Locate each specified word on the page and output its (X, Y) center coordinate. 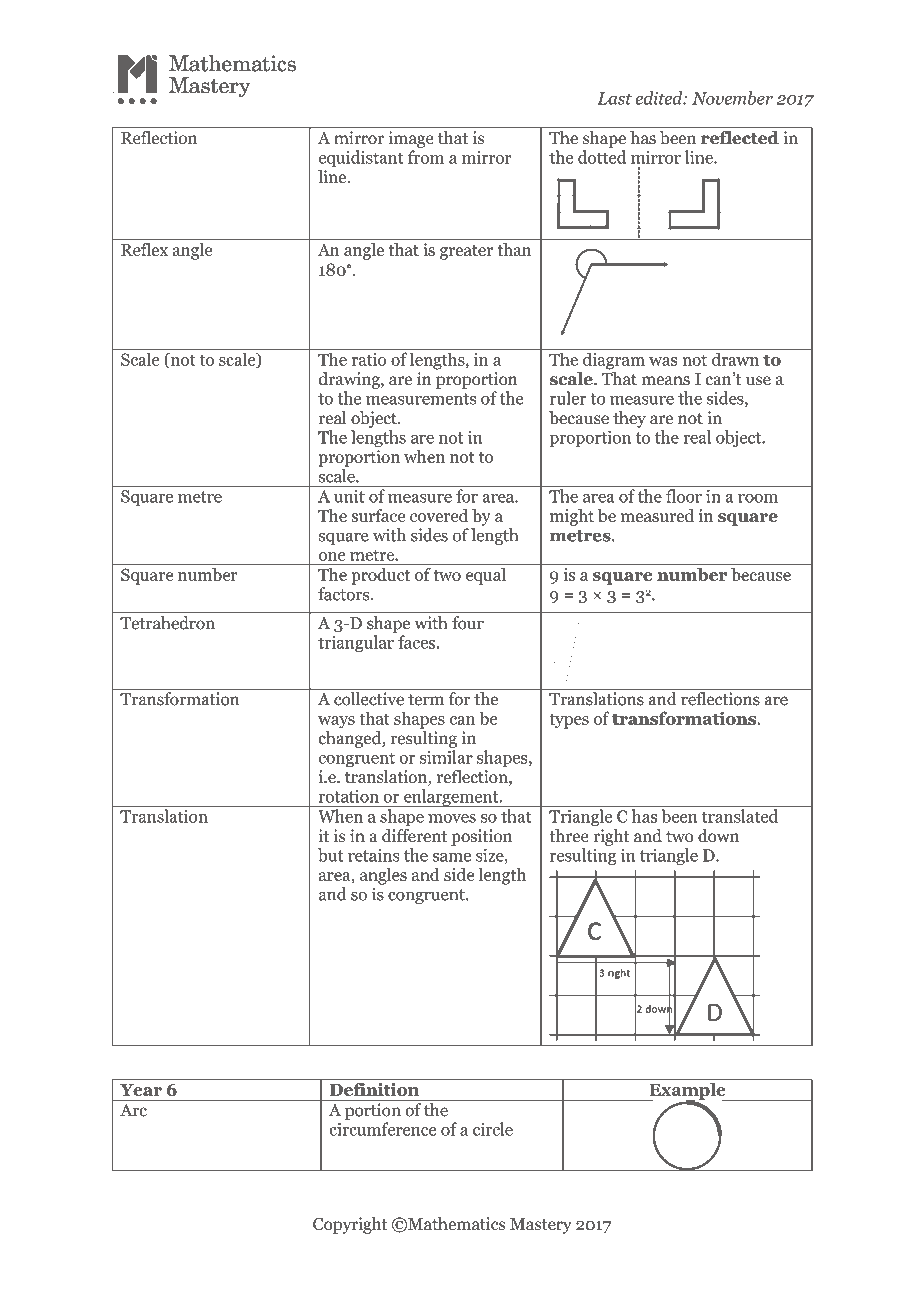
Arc (133, 1110)
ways (336, 722)
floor (684, 496)
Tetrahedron (167, 623)
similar (446, 757)
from (426, 157)
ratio (369, 359)
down (718, 836)
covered (439, 515)
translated (740, 816)
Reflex (144, 249)
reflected (740, 137)
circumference (383, 1129)
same (451, 857)
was (663, 361)
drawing (350, 380)
